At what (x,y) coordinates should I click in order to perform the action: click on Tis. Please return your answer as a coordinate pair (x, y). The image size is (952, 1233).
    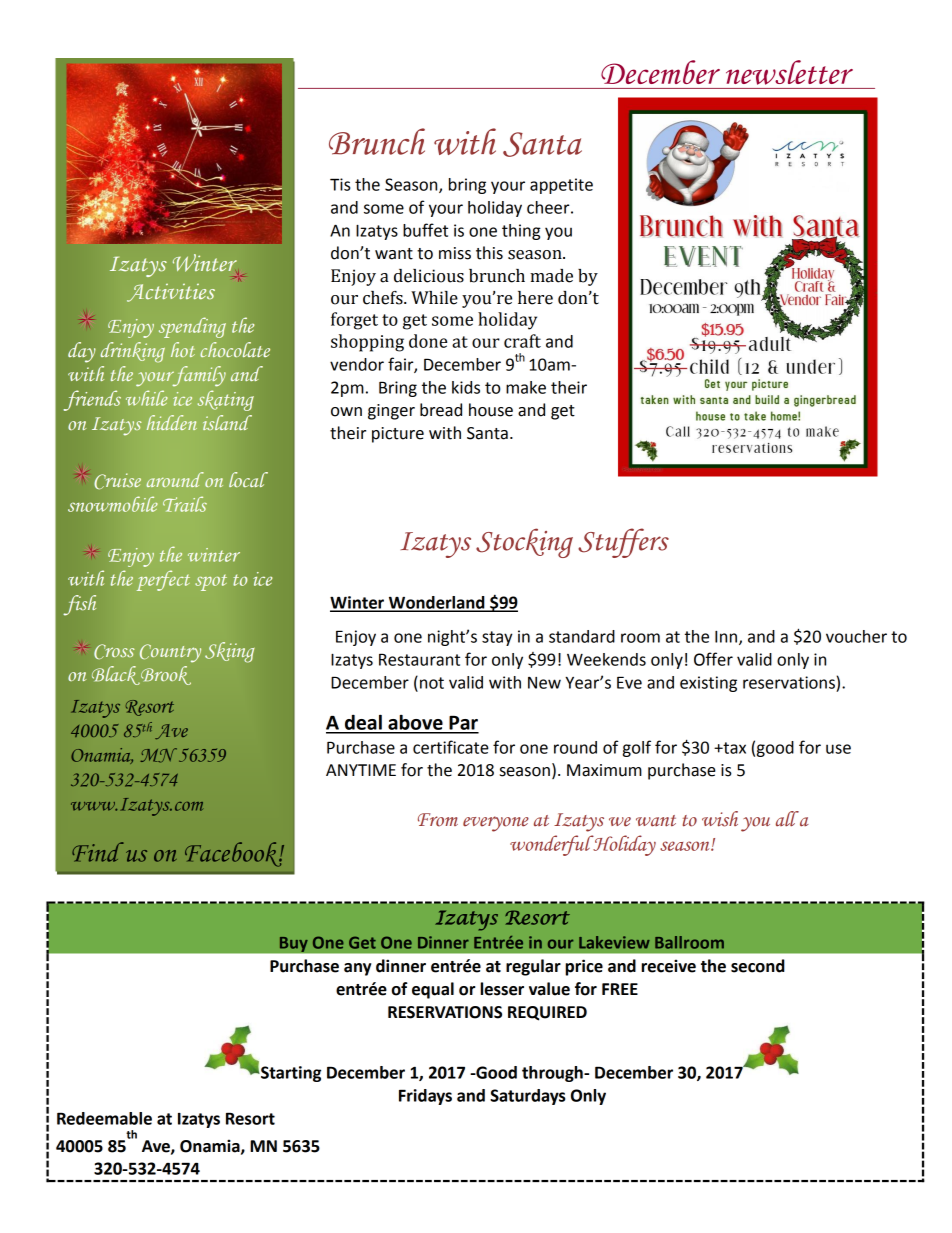
    Looking at the image, I should click on (340, 184).
